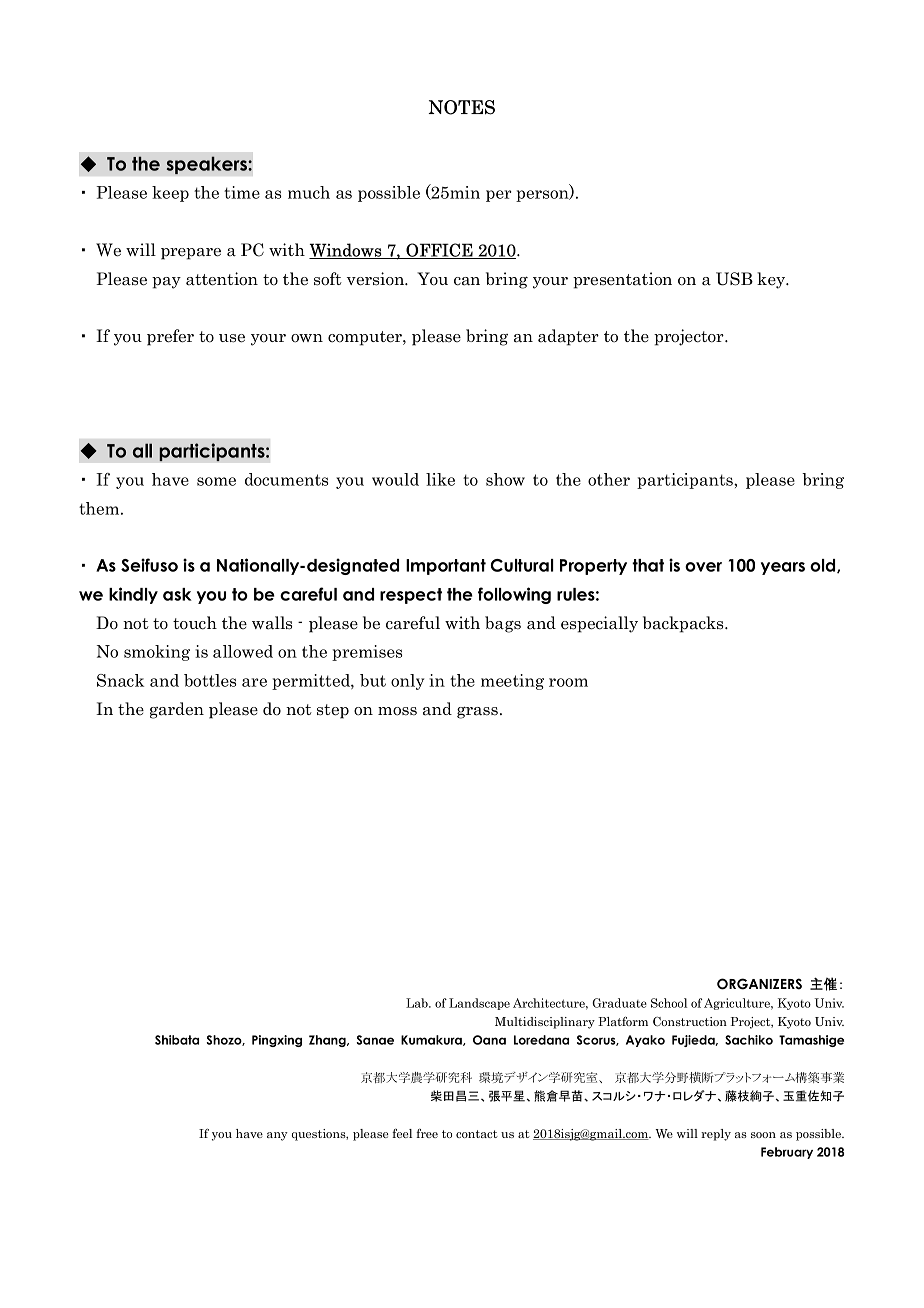 This document has width=924, height=1308. Describe the element at coordinates (479, 1004) in the document. I see `Landscape` at that location.
